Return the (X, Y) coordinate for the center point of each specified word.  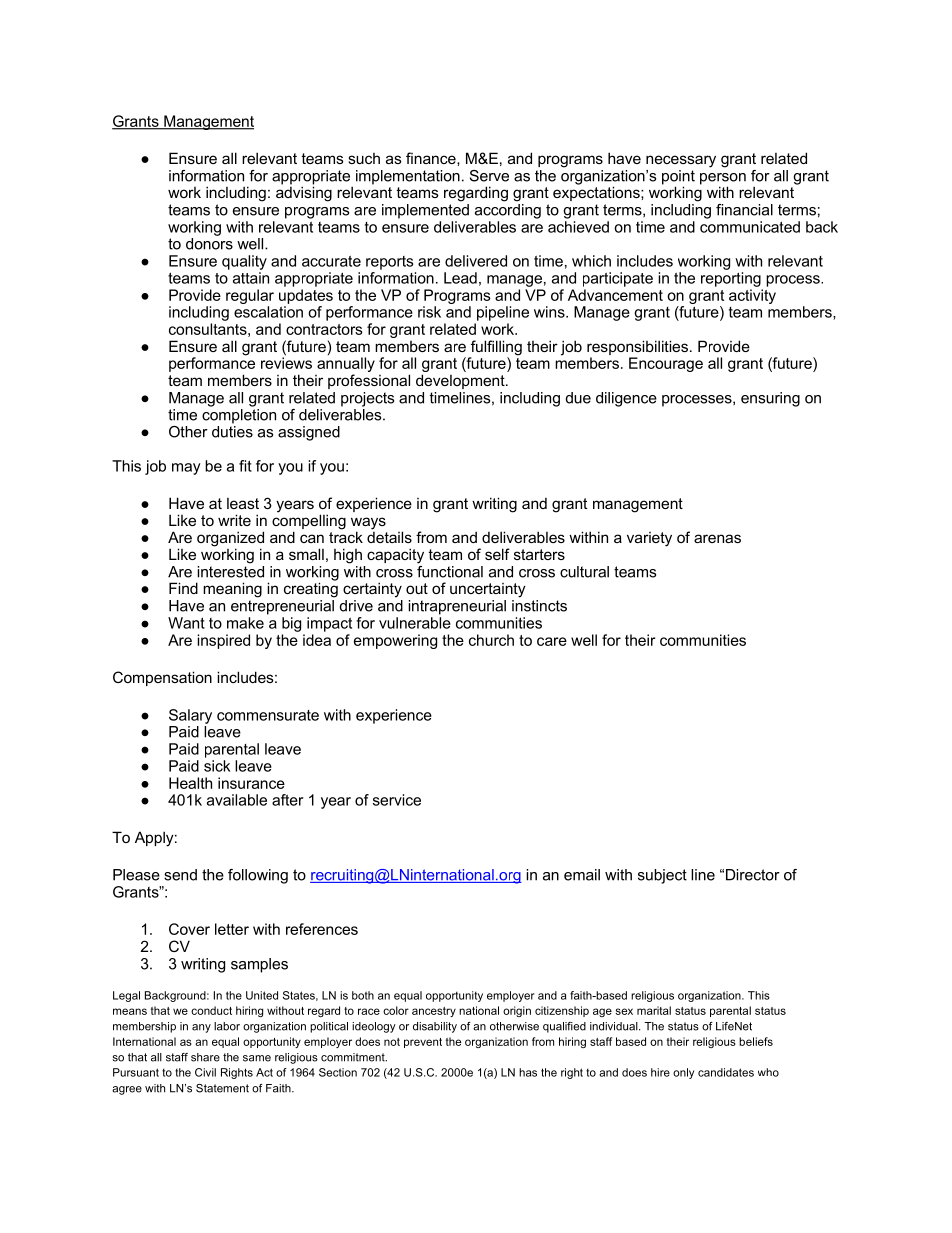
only (683, 1073)
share (205, 1057)
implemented (425, 211)
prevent (423, 1043)
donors (209, 244)
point (678, 178)
